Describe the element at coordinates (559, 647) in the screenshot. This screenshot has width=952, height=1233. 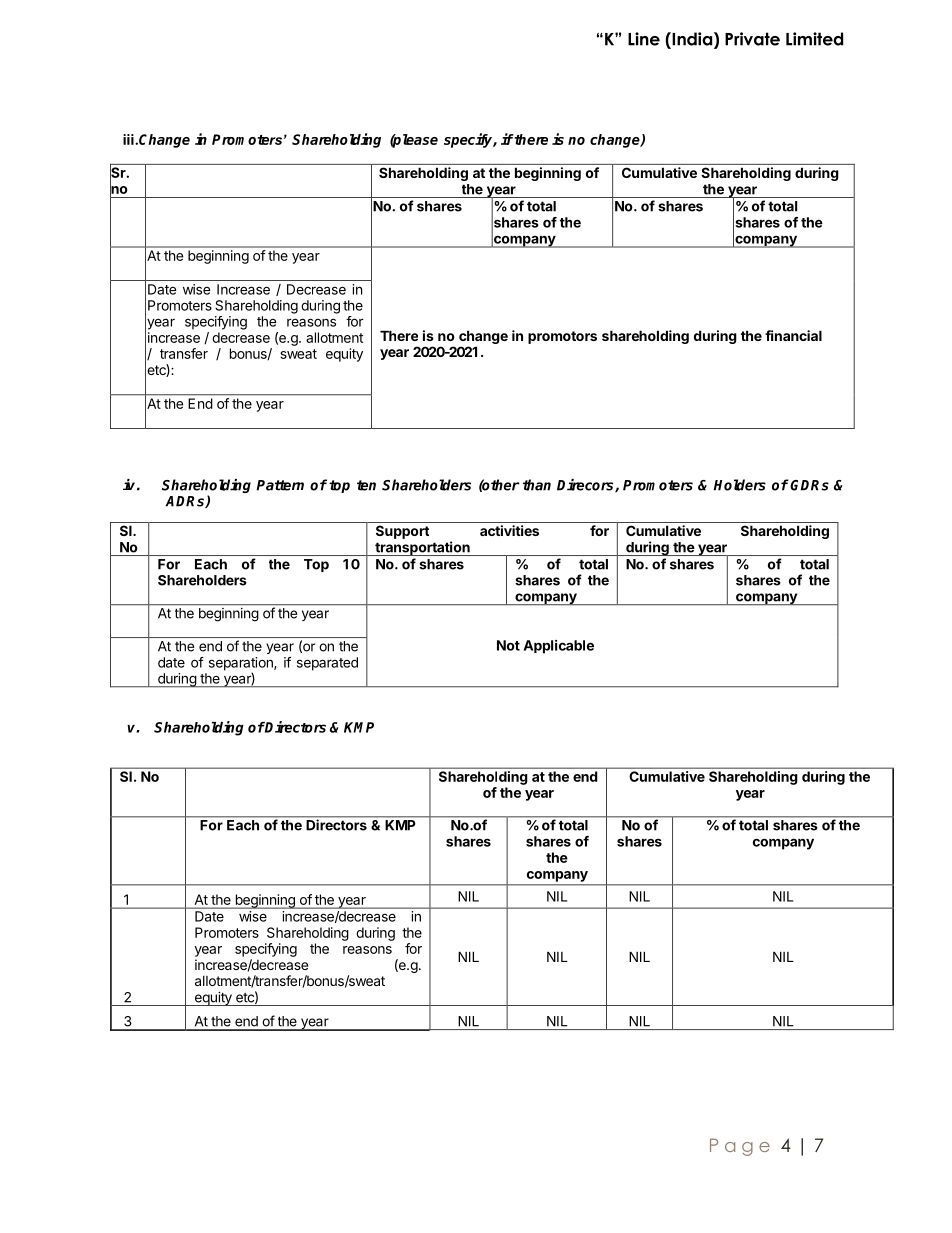
I see `Applicable` at that location.
